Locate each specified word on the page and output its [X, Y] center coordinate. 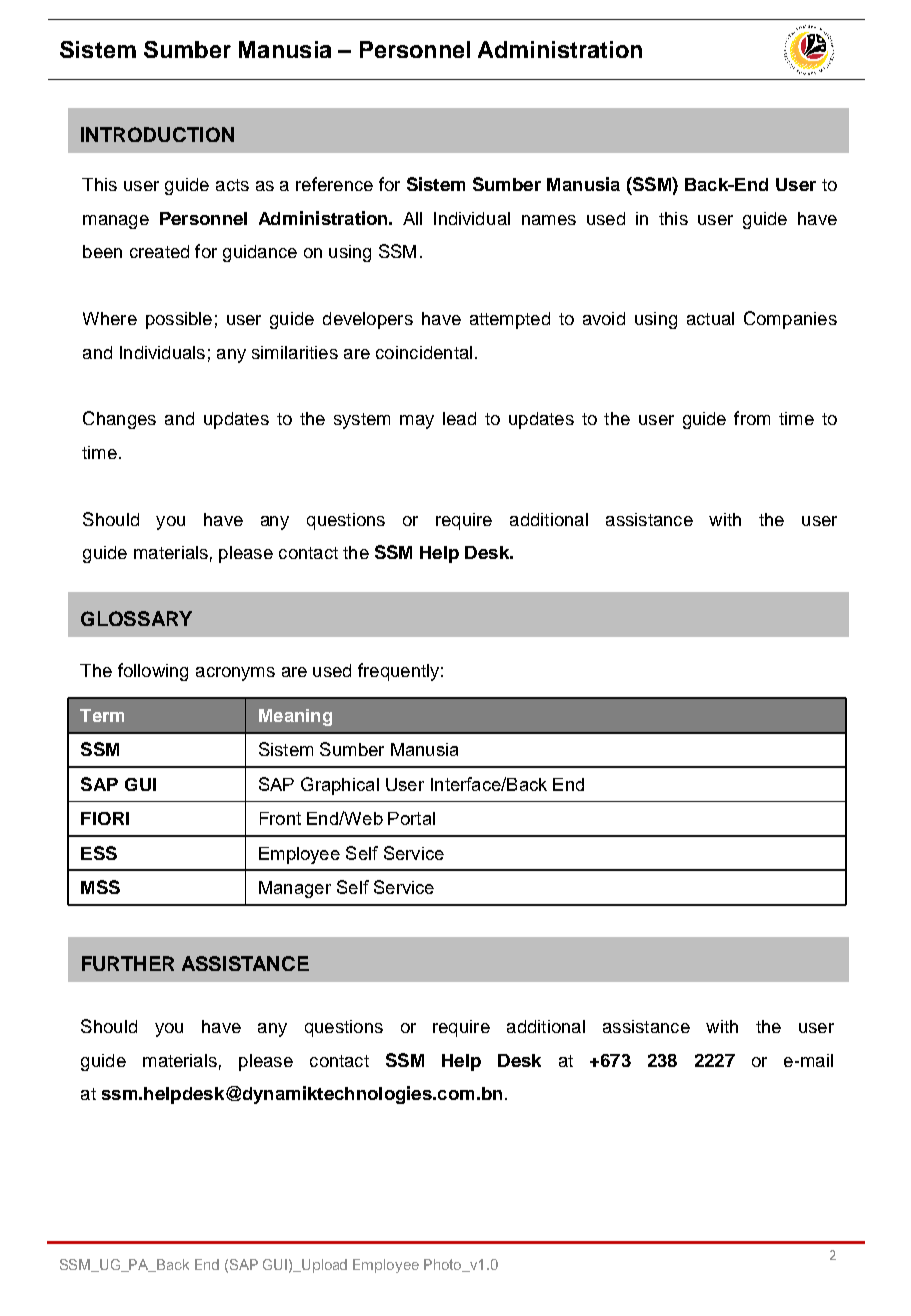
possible [179, 320]
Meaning [295, 717]
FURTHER [128, 963]
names [549, 220]
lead [459, 418]
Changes [119, 420]
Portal [411, 818]
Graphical [340, 786]
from [752, 418]
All [412, 218]
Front [280, 818]
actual [710, 318]
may [417, 422]
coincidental [424, 352]
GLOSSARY [136, 618]
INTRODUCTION [157, 134]
